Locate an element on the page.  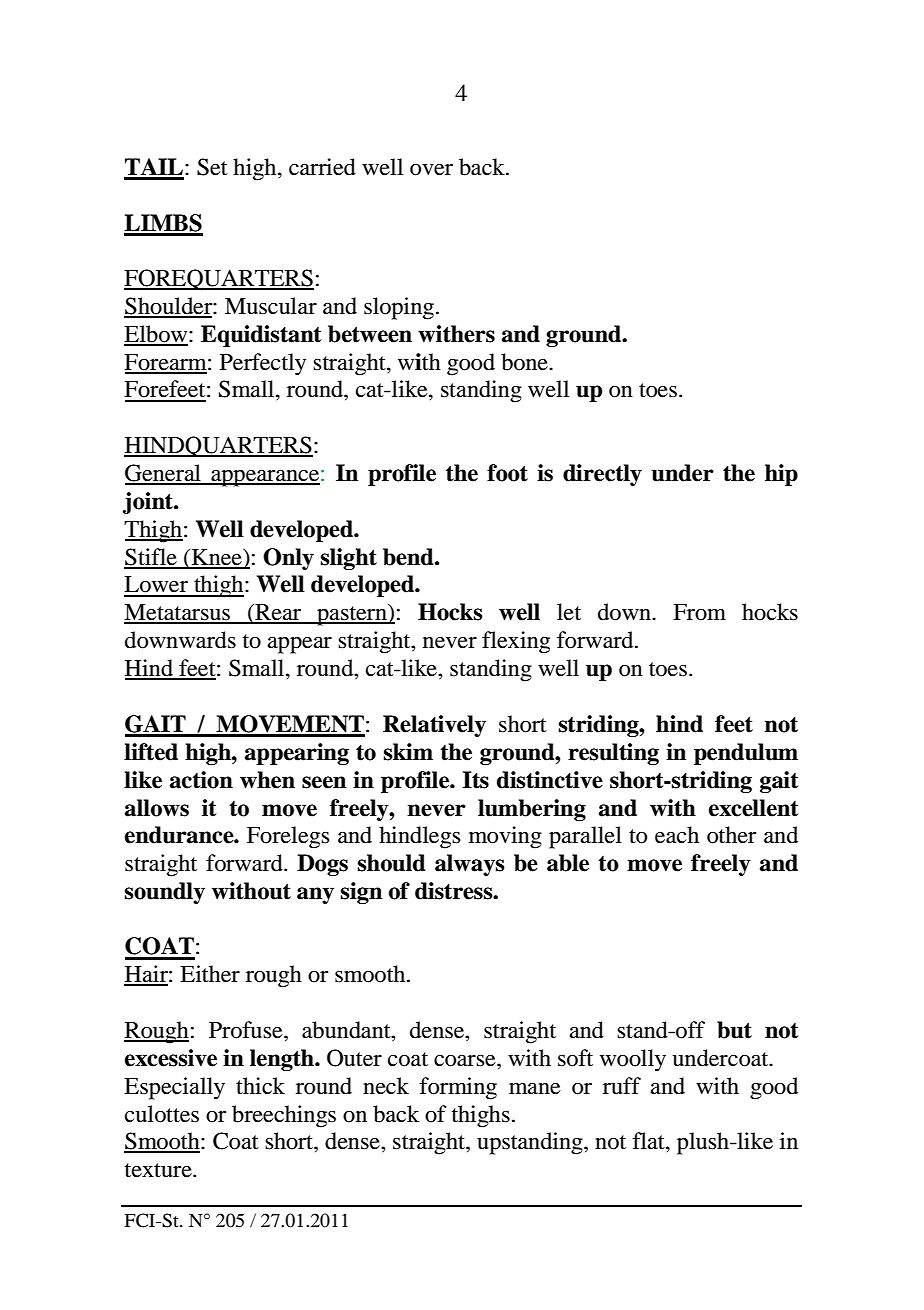
bone is located at coordinates (525, 362).
